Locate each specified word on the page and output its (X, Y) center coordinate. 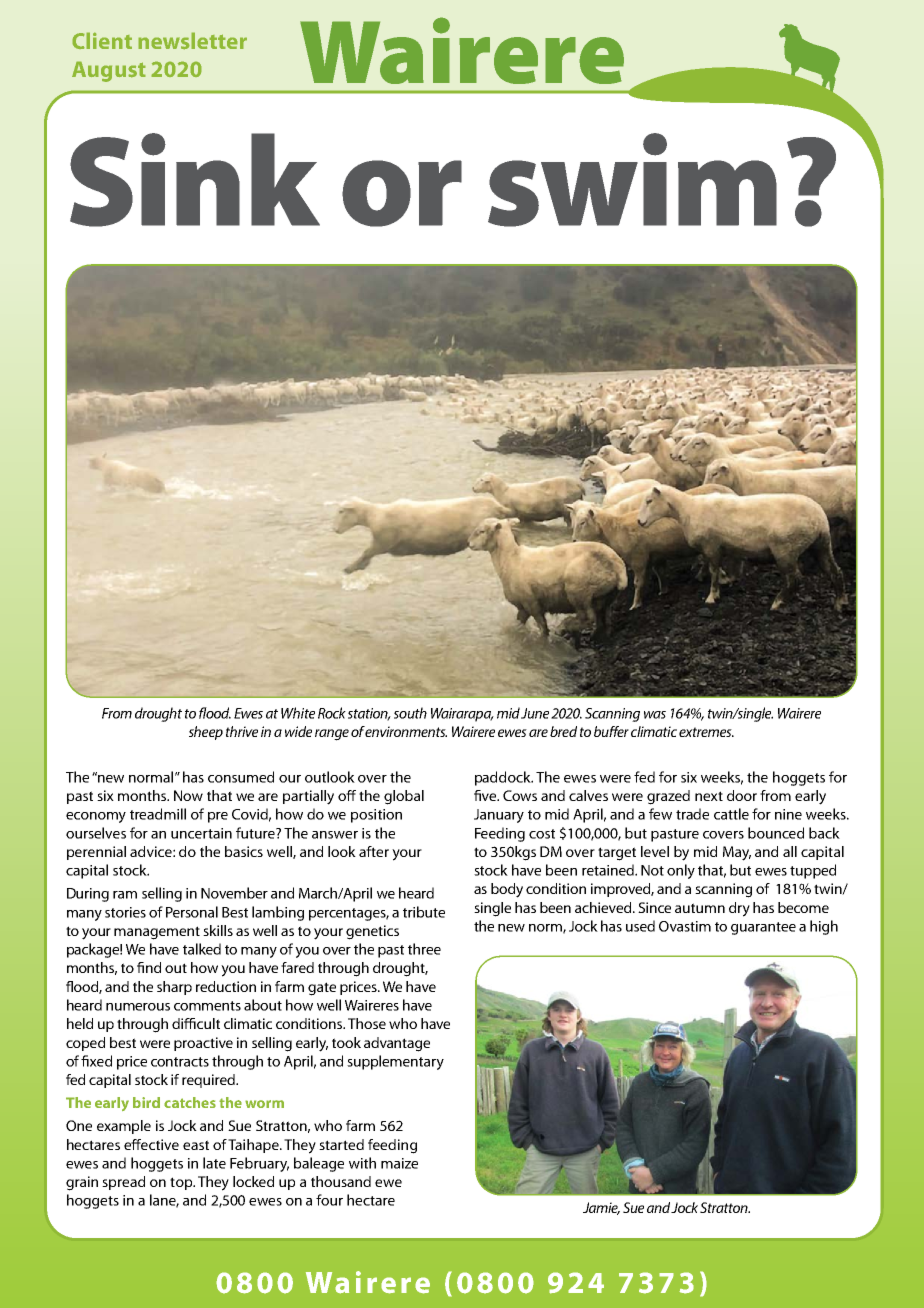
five (486, 795)
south (410, 713)
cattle (731, 814)
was (655, 715)
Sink (195, 180)
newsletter (192, 41)
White (298, 713)
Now (188, 795)
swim (632, 180)
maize (399, 1163)
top (182, 1183)
